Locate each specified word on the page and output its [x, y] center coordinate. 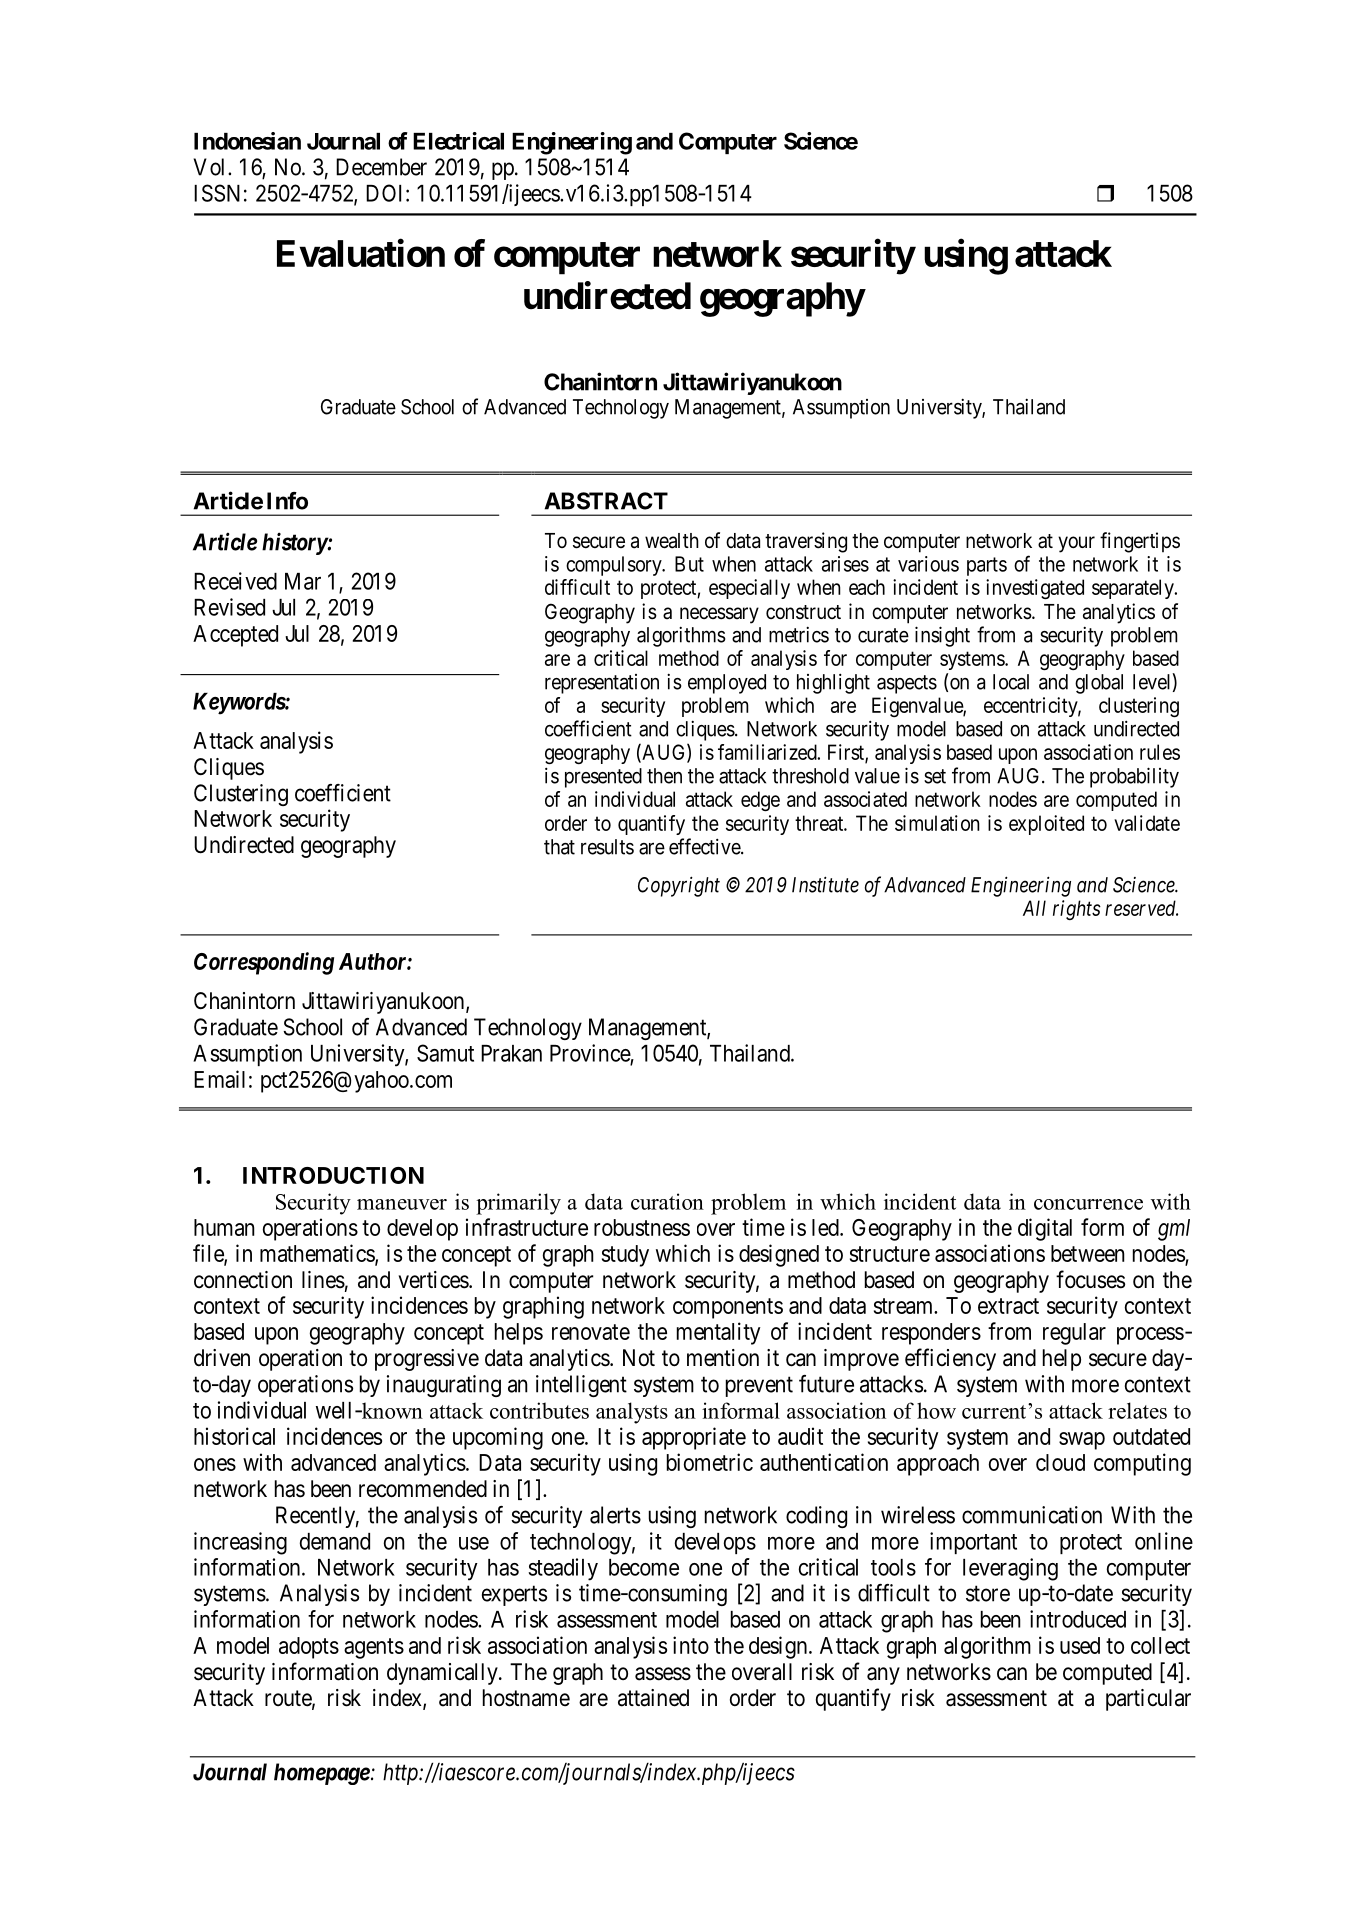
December [381, 167]
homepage [322, 1774]
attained [653, 1698]
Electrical [458, 141]
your [1076, 544]
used [1080, 1645]
